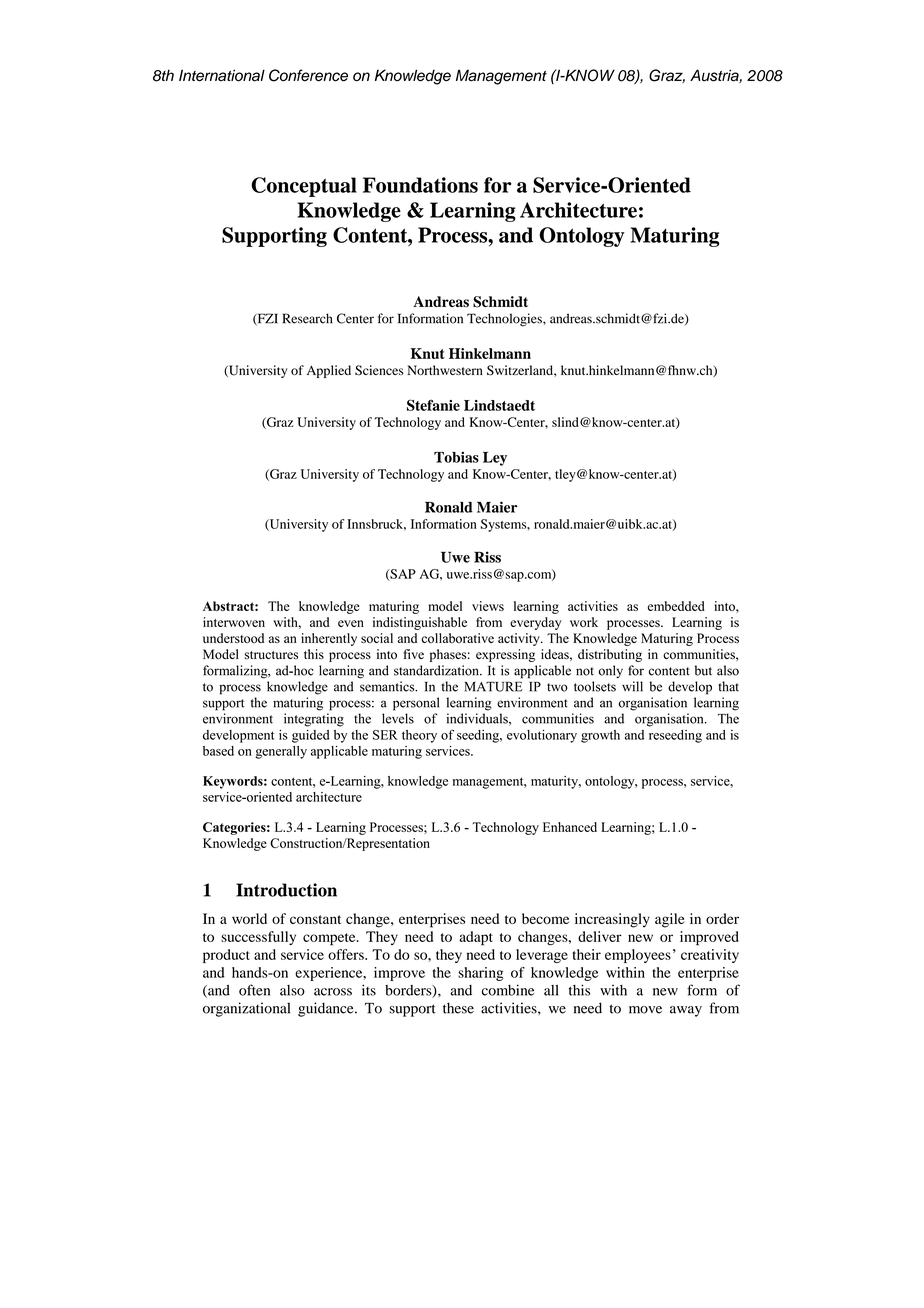 Image resolution: width=924 pixels, height=1308 pixels. What do you see at coordinates (304, 187) in the screenshot?
I see `Conceptual` at bounding box center [304, 187].
